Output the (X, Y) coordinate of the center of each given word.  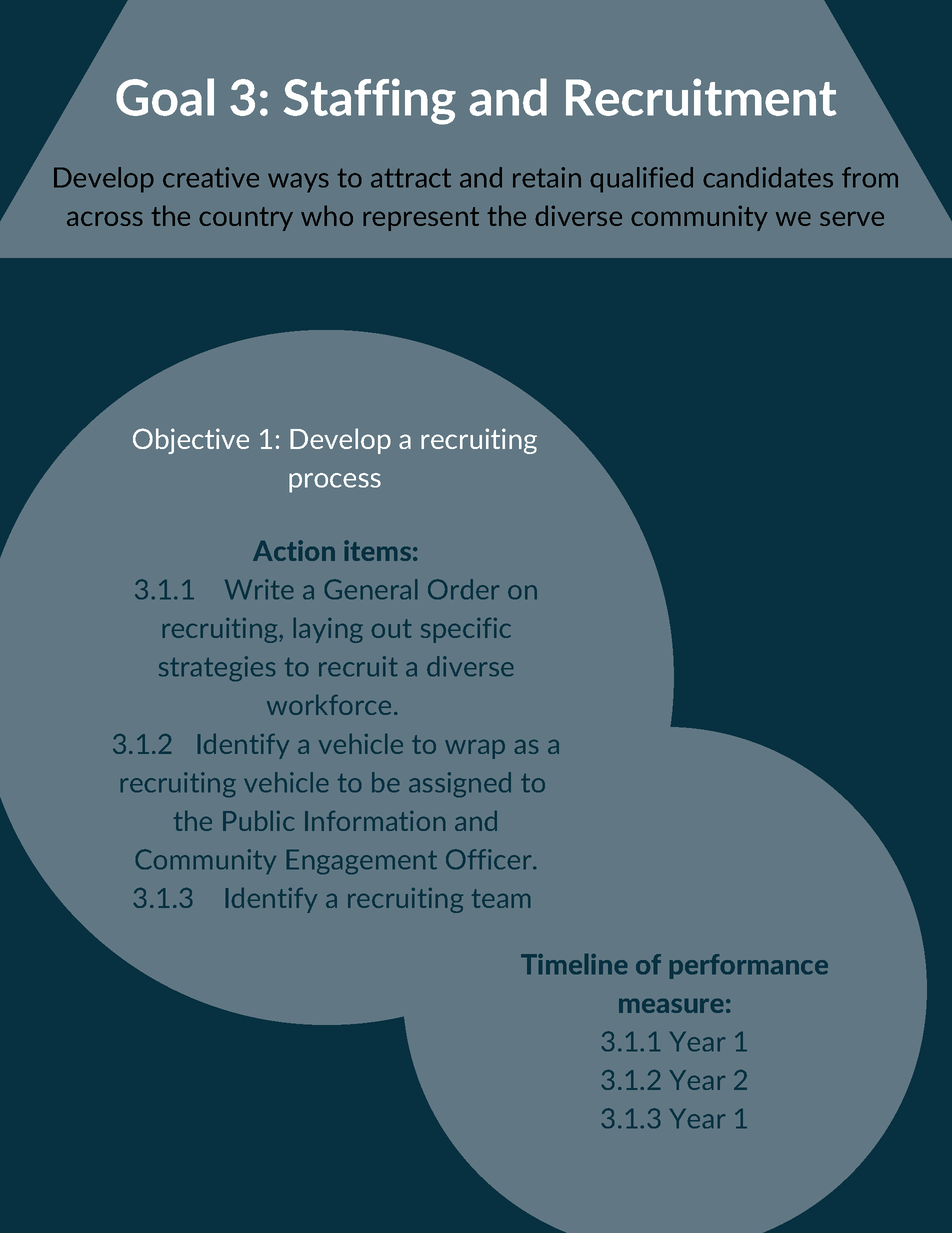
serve (852, 218)
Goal (165, 97)
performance (749, 966)
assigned (460, 784)
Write (259, 589)
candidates (768, 177)
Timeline (574, 964)
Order (463, 589)
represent (421, 219)
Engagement (362, 862)
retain (547, 177)
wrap (475, 749)
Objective (191, 441)
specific (466, 630)
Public (258, 821)
